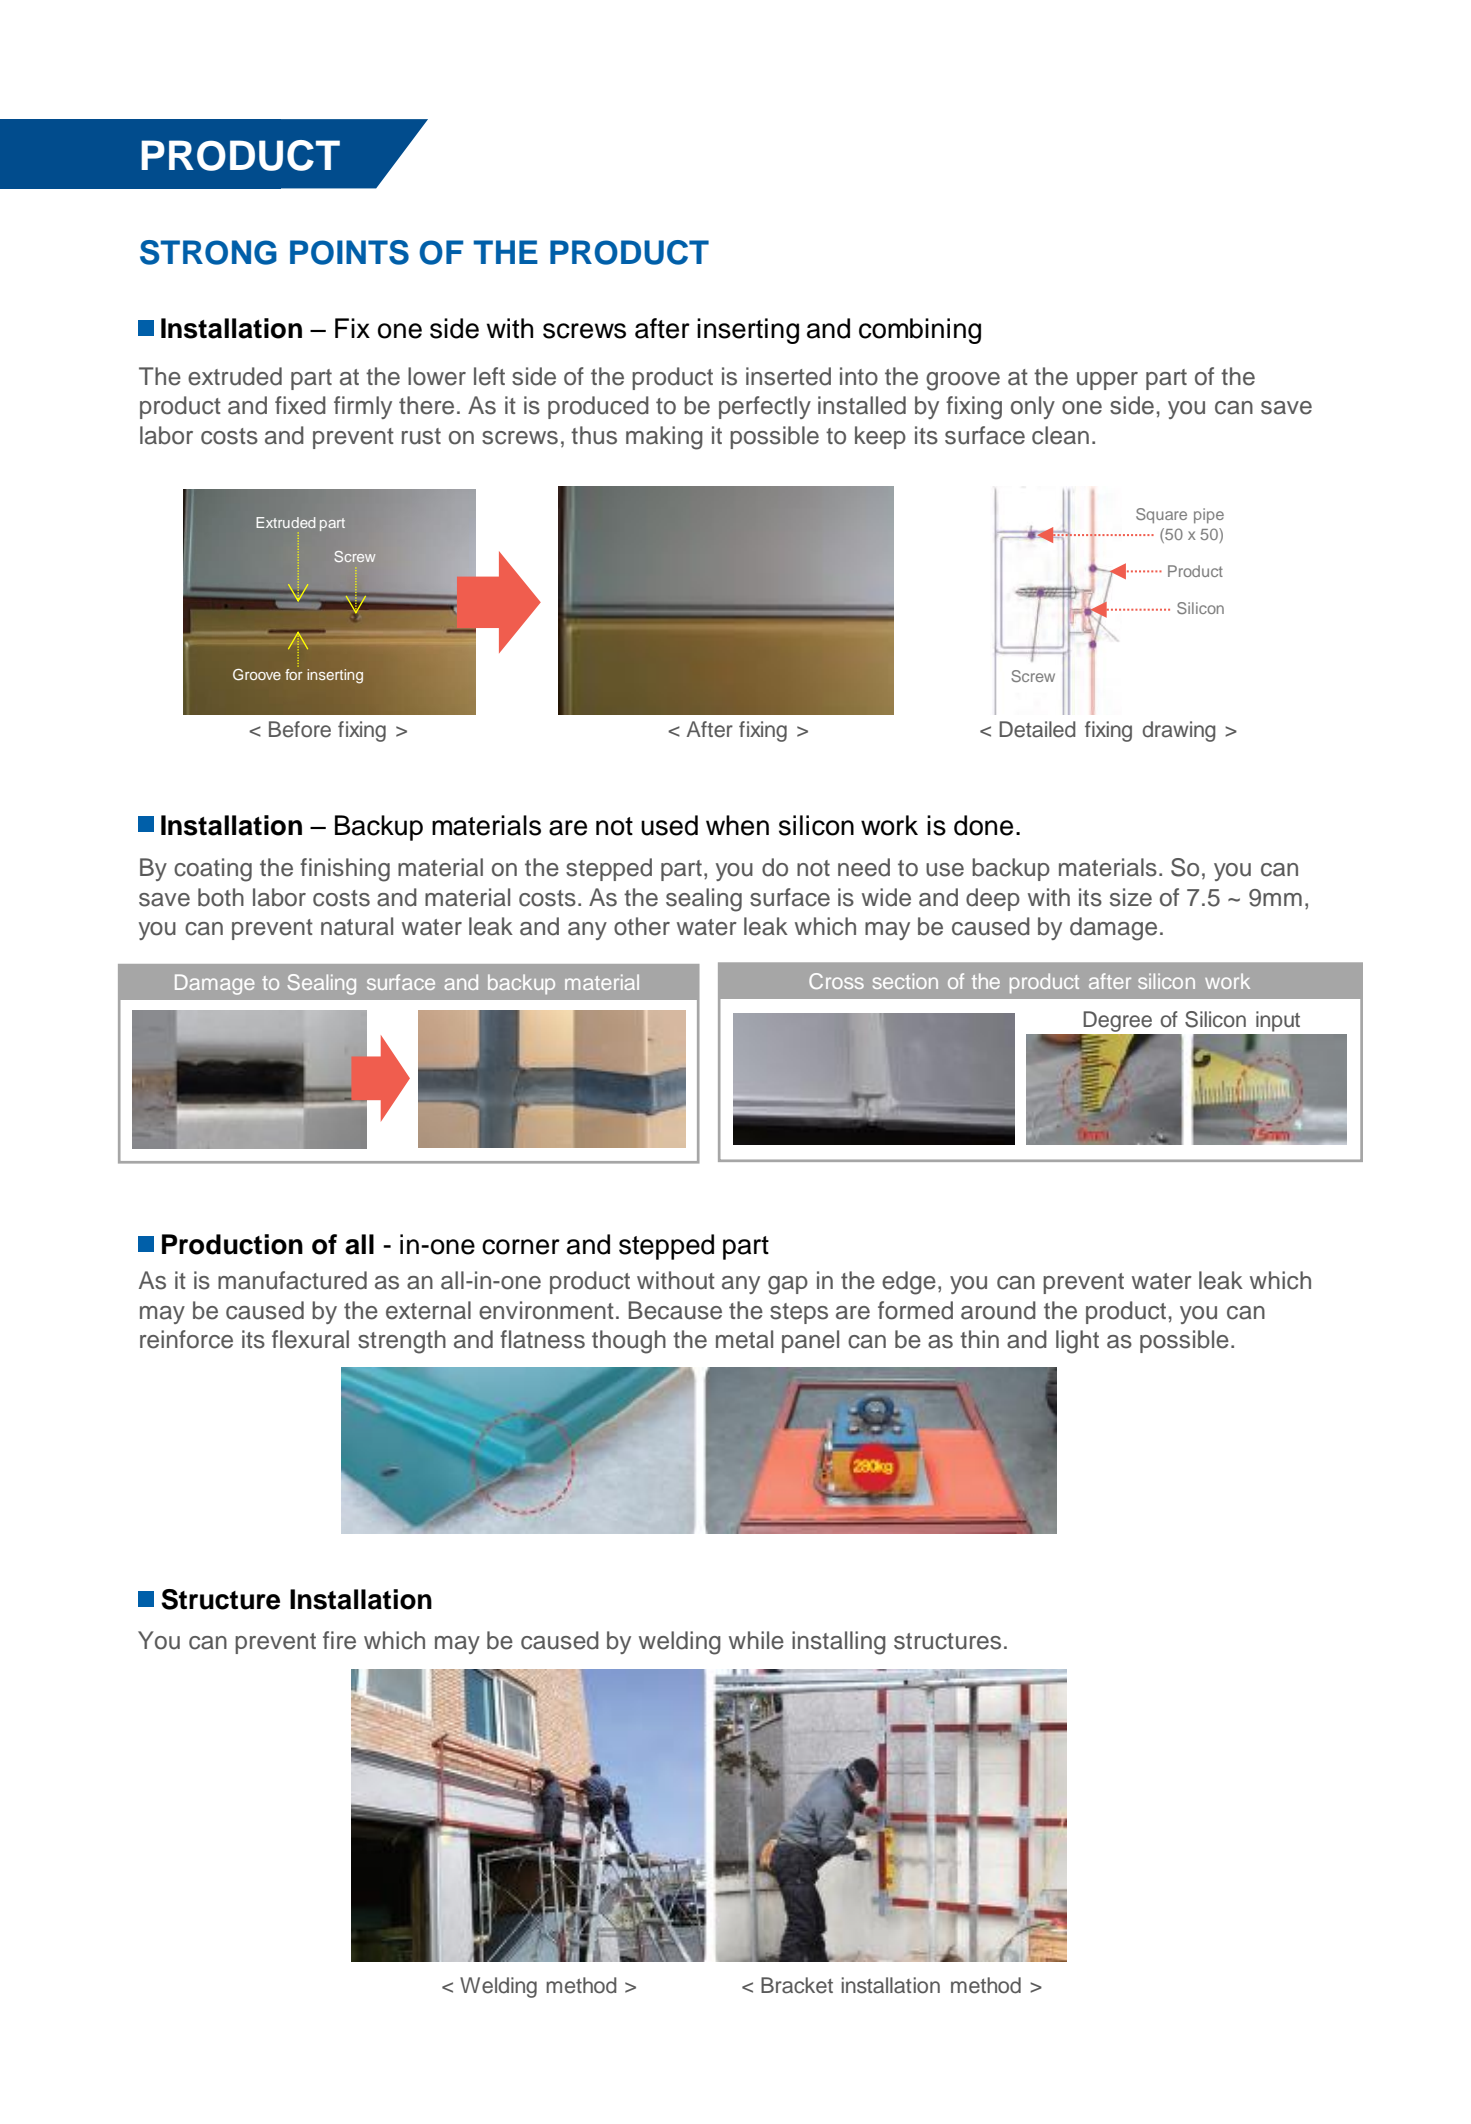 This screenshot has height=2124, width=1471. Describe the element at coordinates (1107, 381) in the screenshot. I see `upper` at that location.
